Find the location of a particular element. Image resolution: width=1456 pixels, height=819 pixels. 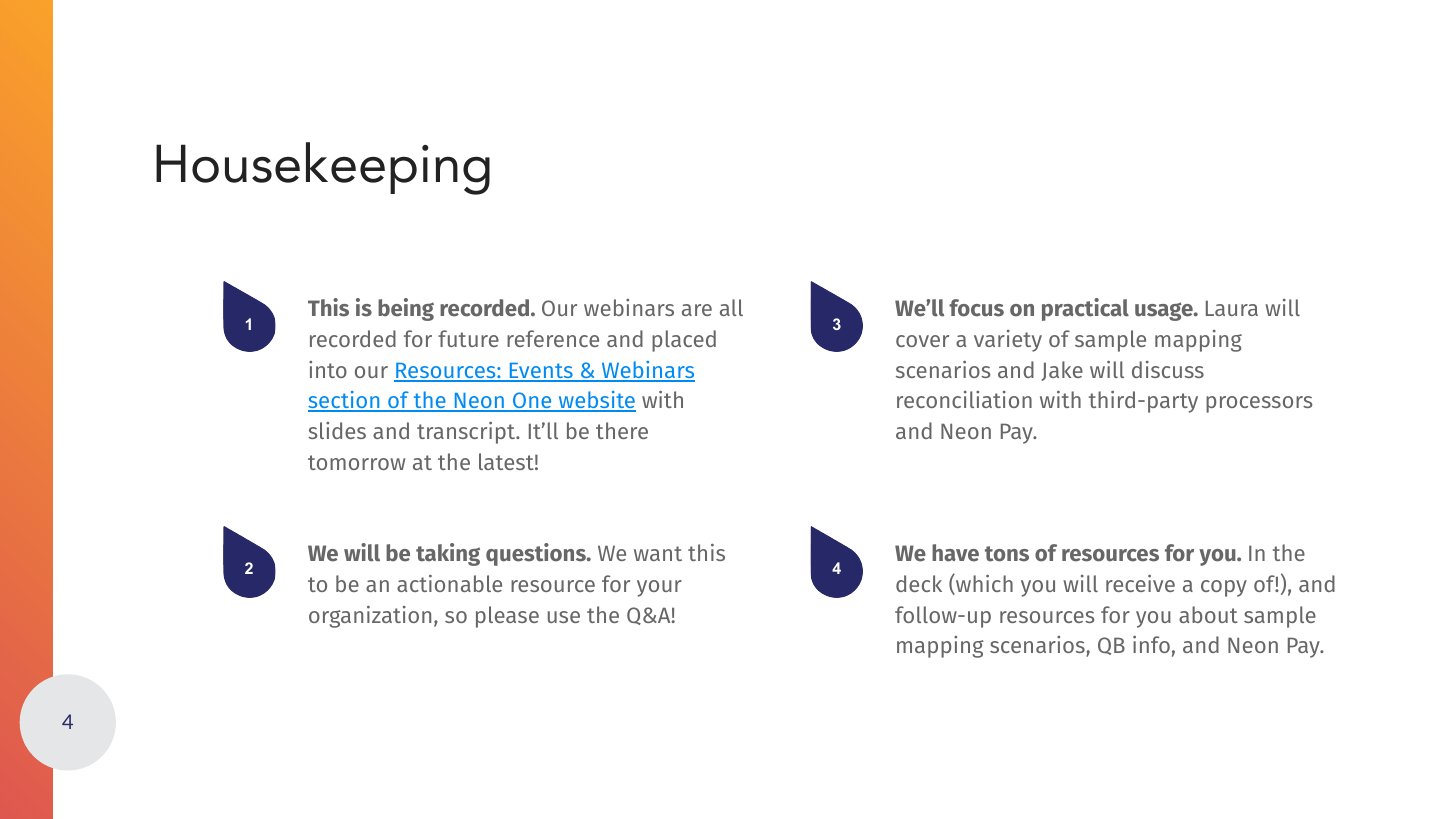

placed is located at coordinates (684, 341).
